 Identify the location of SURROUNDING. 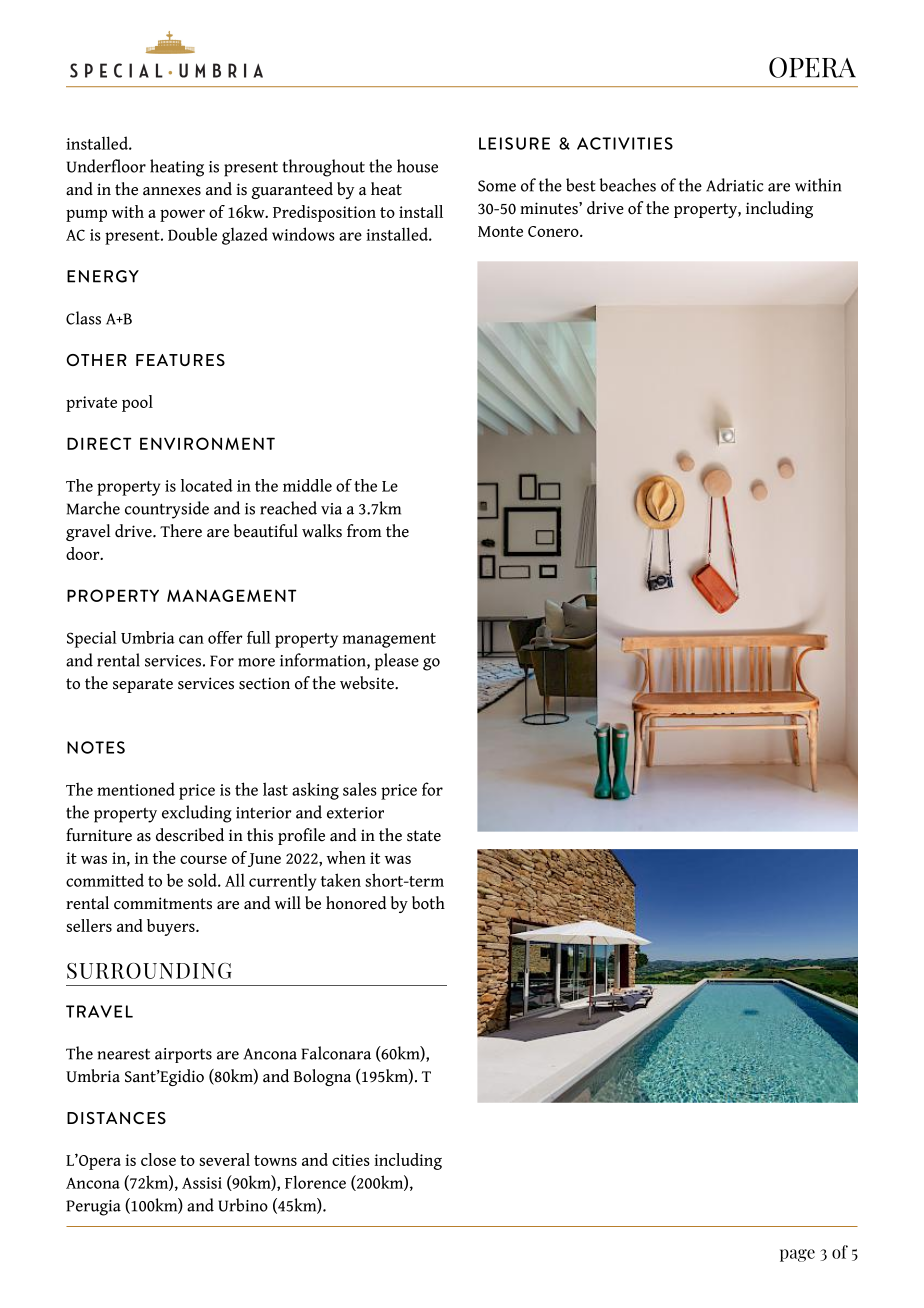
(149, 971).
